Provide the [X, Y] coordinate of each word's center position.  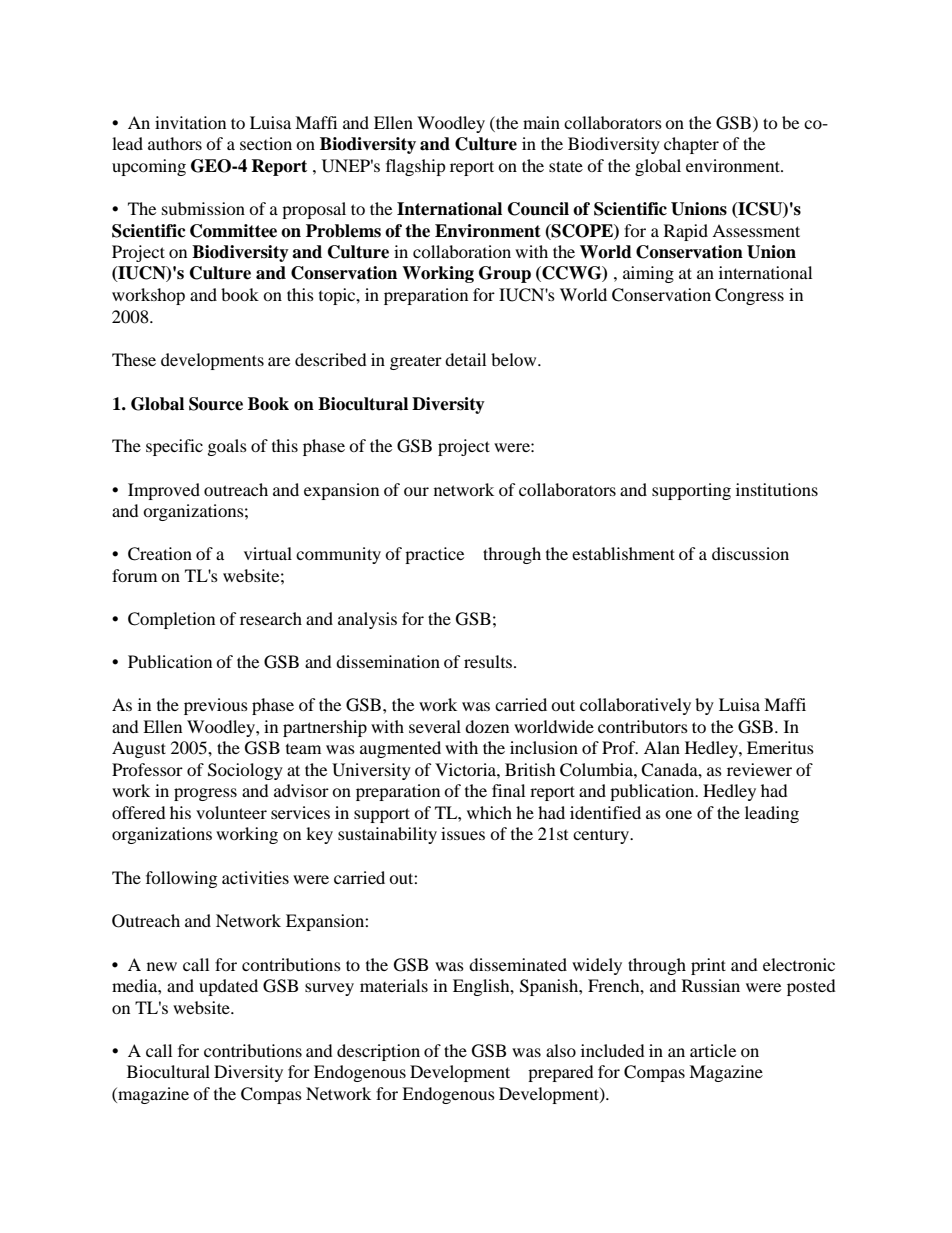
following [181, 879]
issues [463, 833]
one [678, 814]
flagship [416, 167]
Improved [164, 491]
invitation [190, 122]
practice [434, 555]
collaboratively [635, 706]
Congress [749, 296]
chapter [691, 145]
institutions [777, 489]
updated [228, 987]
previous [216, 706]
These [134, 359]
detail [465, 359]
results [489, 661]
